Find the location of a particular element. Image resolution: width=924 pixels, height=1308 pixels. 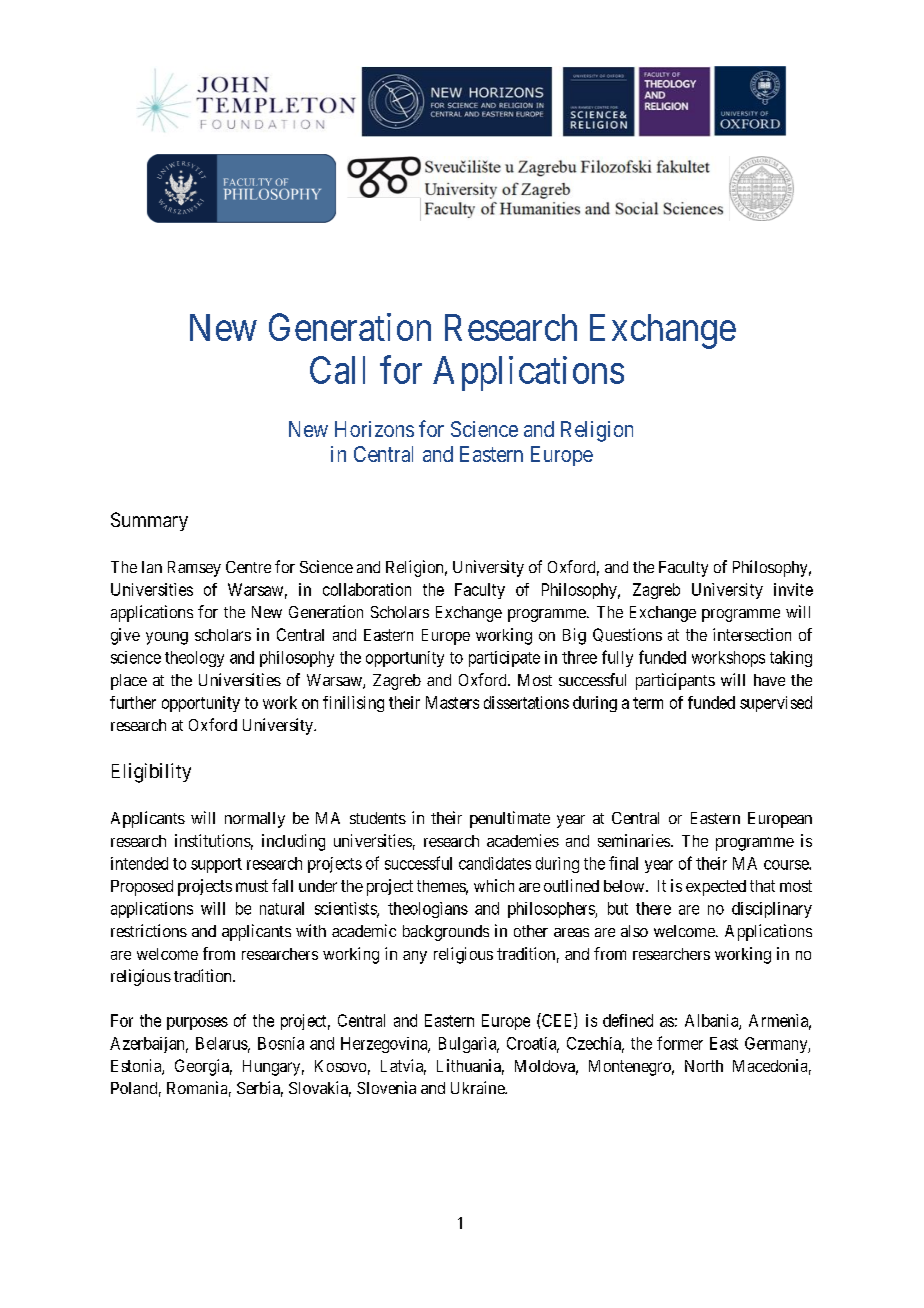

purposes is located at coordinates (197, 1023).
